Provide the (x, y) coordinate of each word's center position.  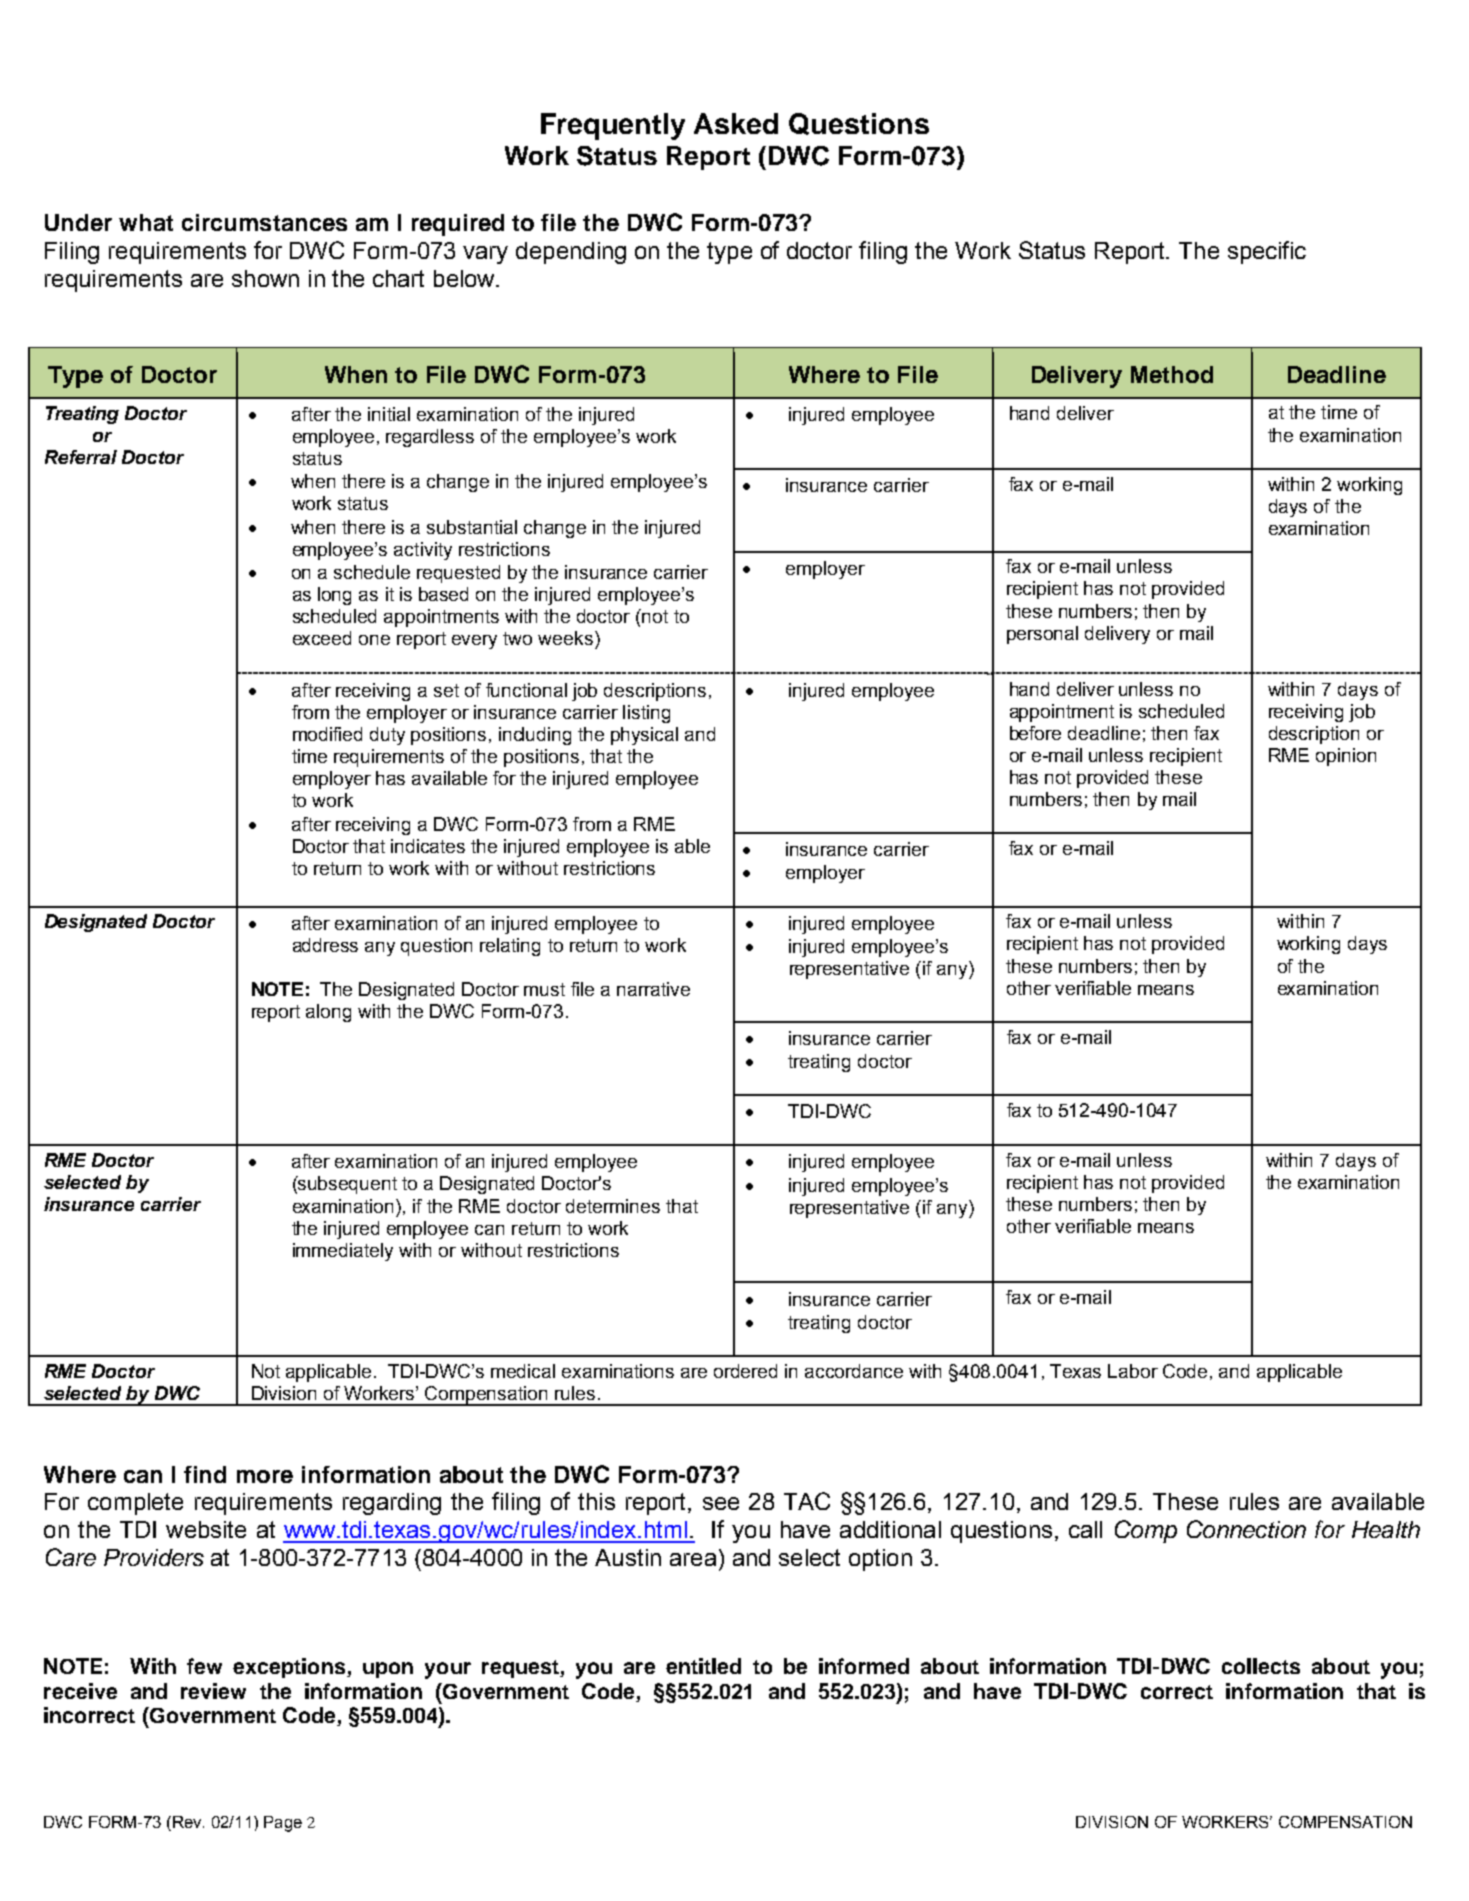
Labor (1133, 1371)
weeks (565, 638)
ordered (745, 1371)
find (205, 1474)
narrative (653, 989)
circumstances (264, 222)
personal (1042, 635)
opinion (1346, 757)
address (325, 945)
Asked (736, 123)
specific (1267, 252)
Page (283, 1824)
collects (1261, 1666)
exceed (322, 638)
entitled (703, 1666)
